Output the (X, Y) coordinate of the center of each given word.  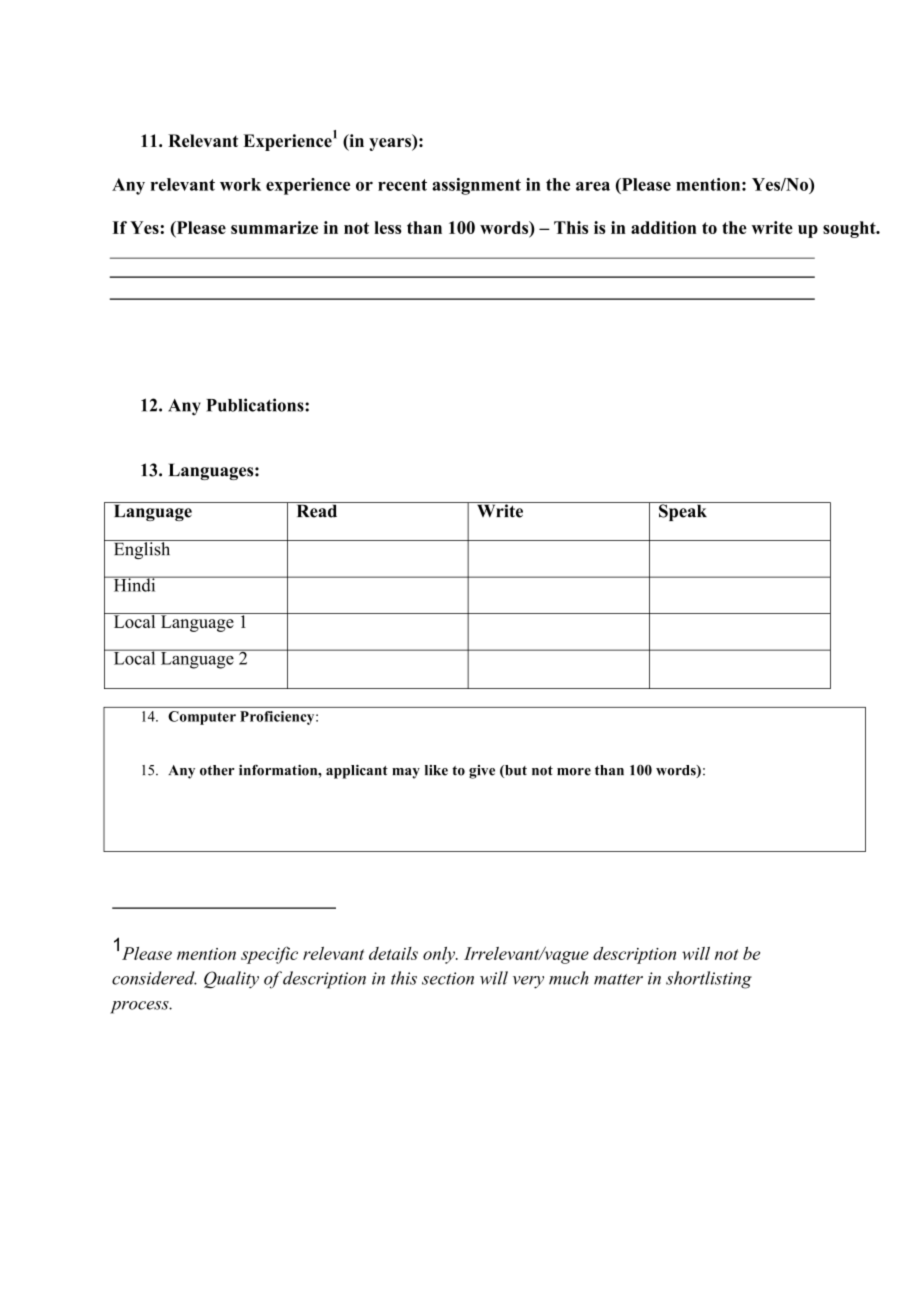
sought (850, 229)
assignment (476, 186)
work (240, 184)
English (142, 549)
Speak (683, 511)
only (440, 955)
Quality (231, 980)
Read (317, 510)
